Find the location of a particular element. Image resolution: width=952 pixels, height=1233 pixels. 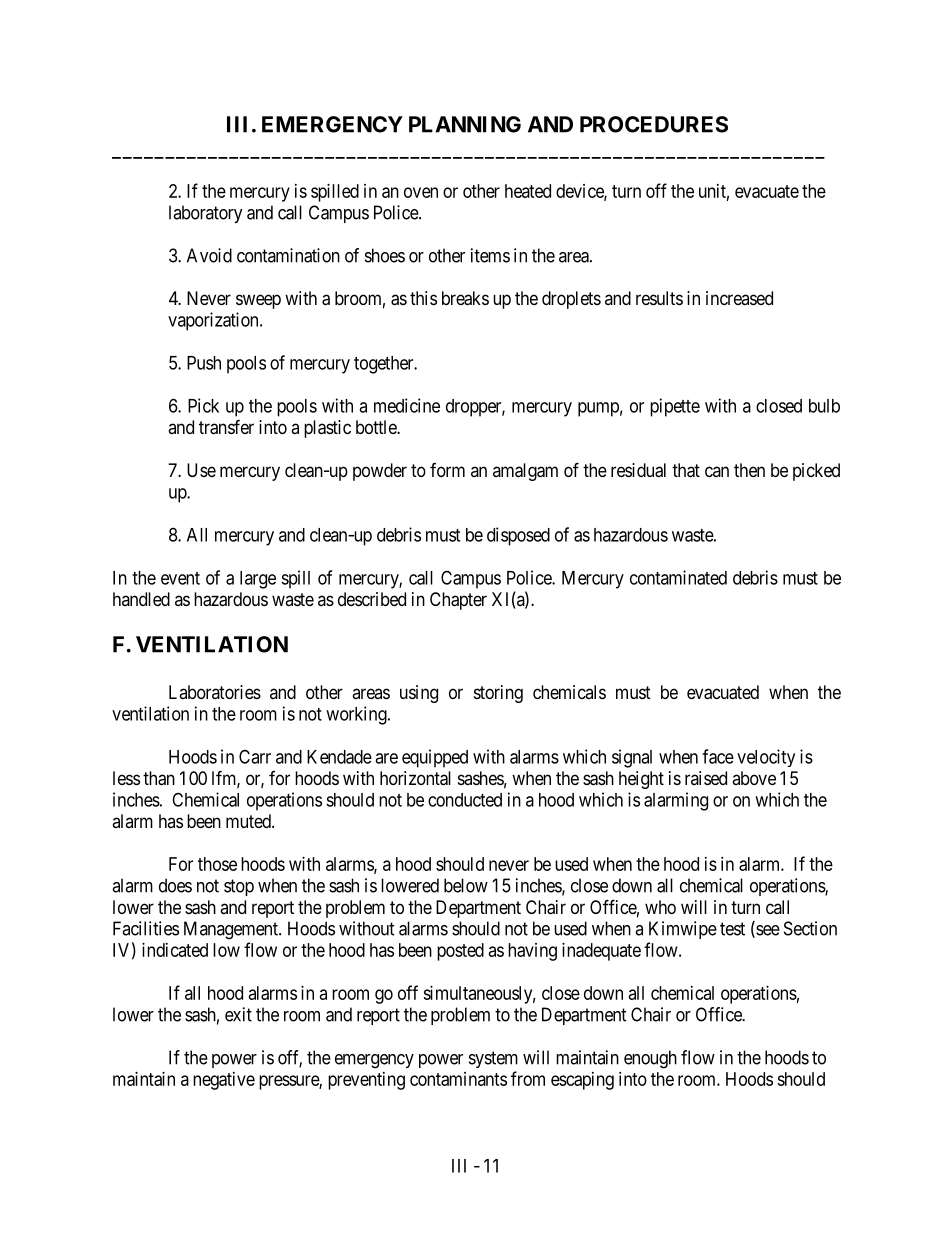

PLANNING is located at coordinates (465, 124).
